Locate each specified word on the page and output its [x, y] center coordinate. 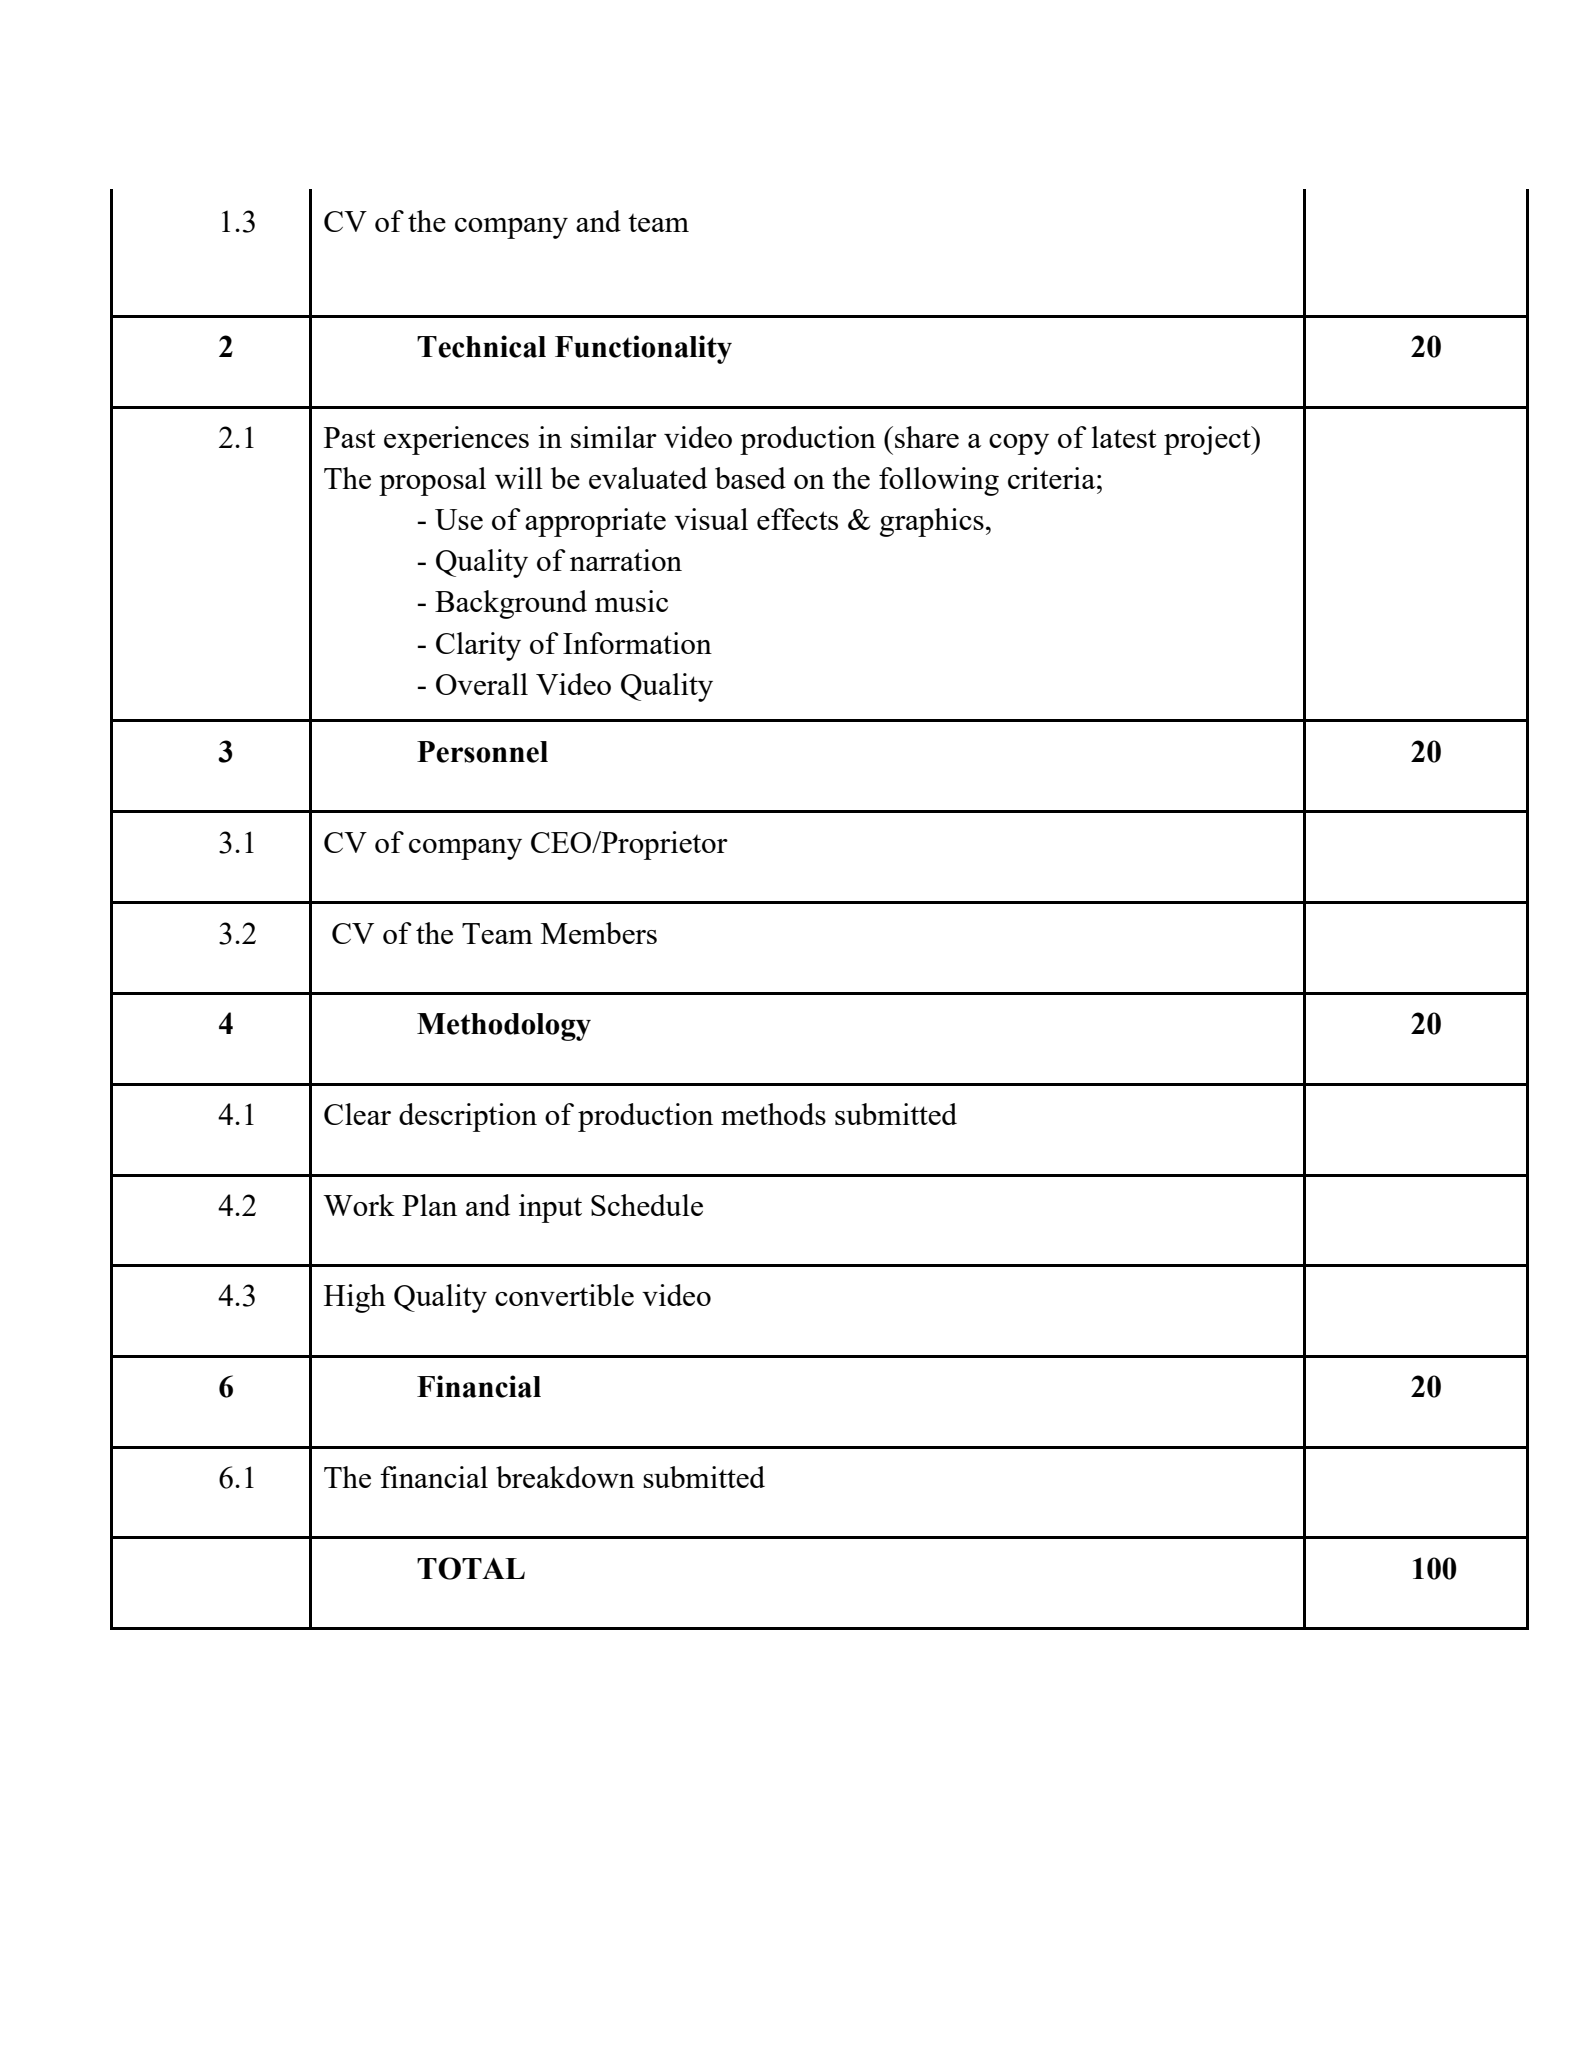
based [750, 478]
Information [637, 643]
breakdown [565, 1477]
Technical [481, 346]
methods [773, 1114]
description [468, 1117]
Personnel [482, 752]
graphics [932, 522]
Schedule [647, 1205]
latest [1124, 437]
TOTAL [471, 1568]
